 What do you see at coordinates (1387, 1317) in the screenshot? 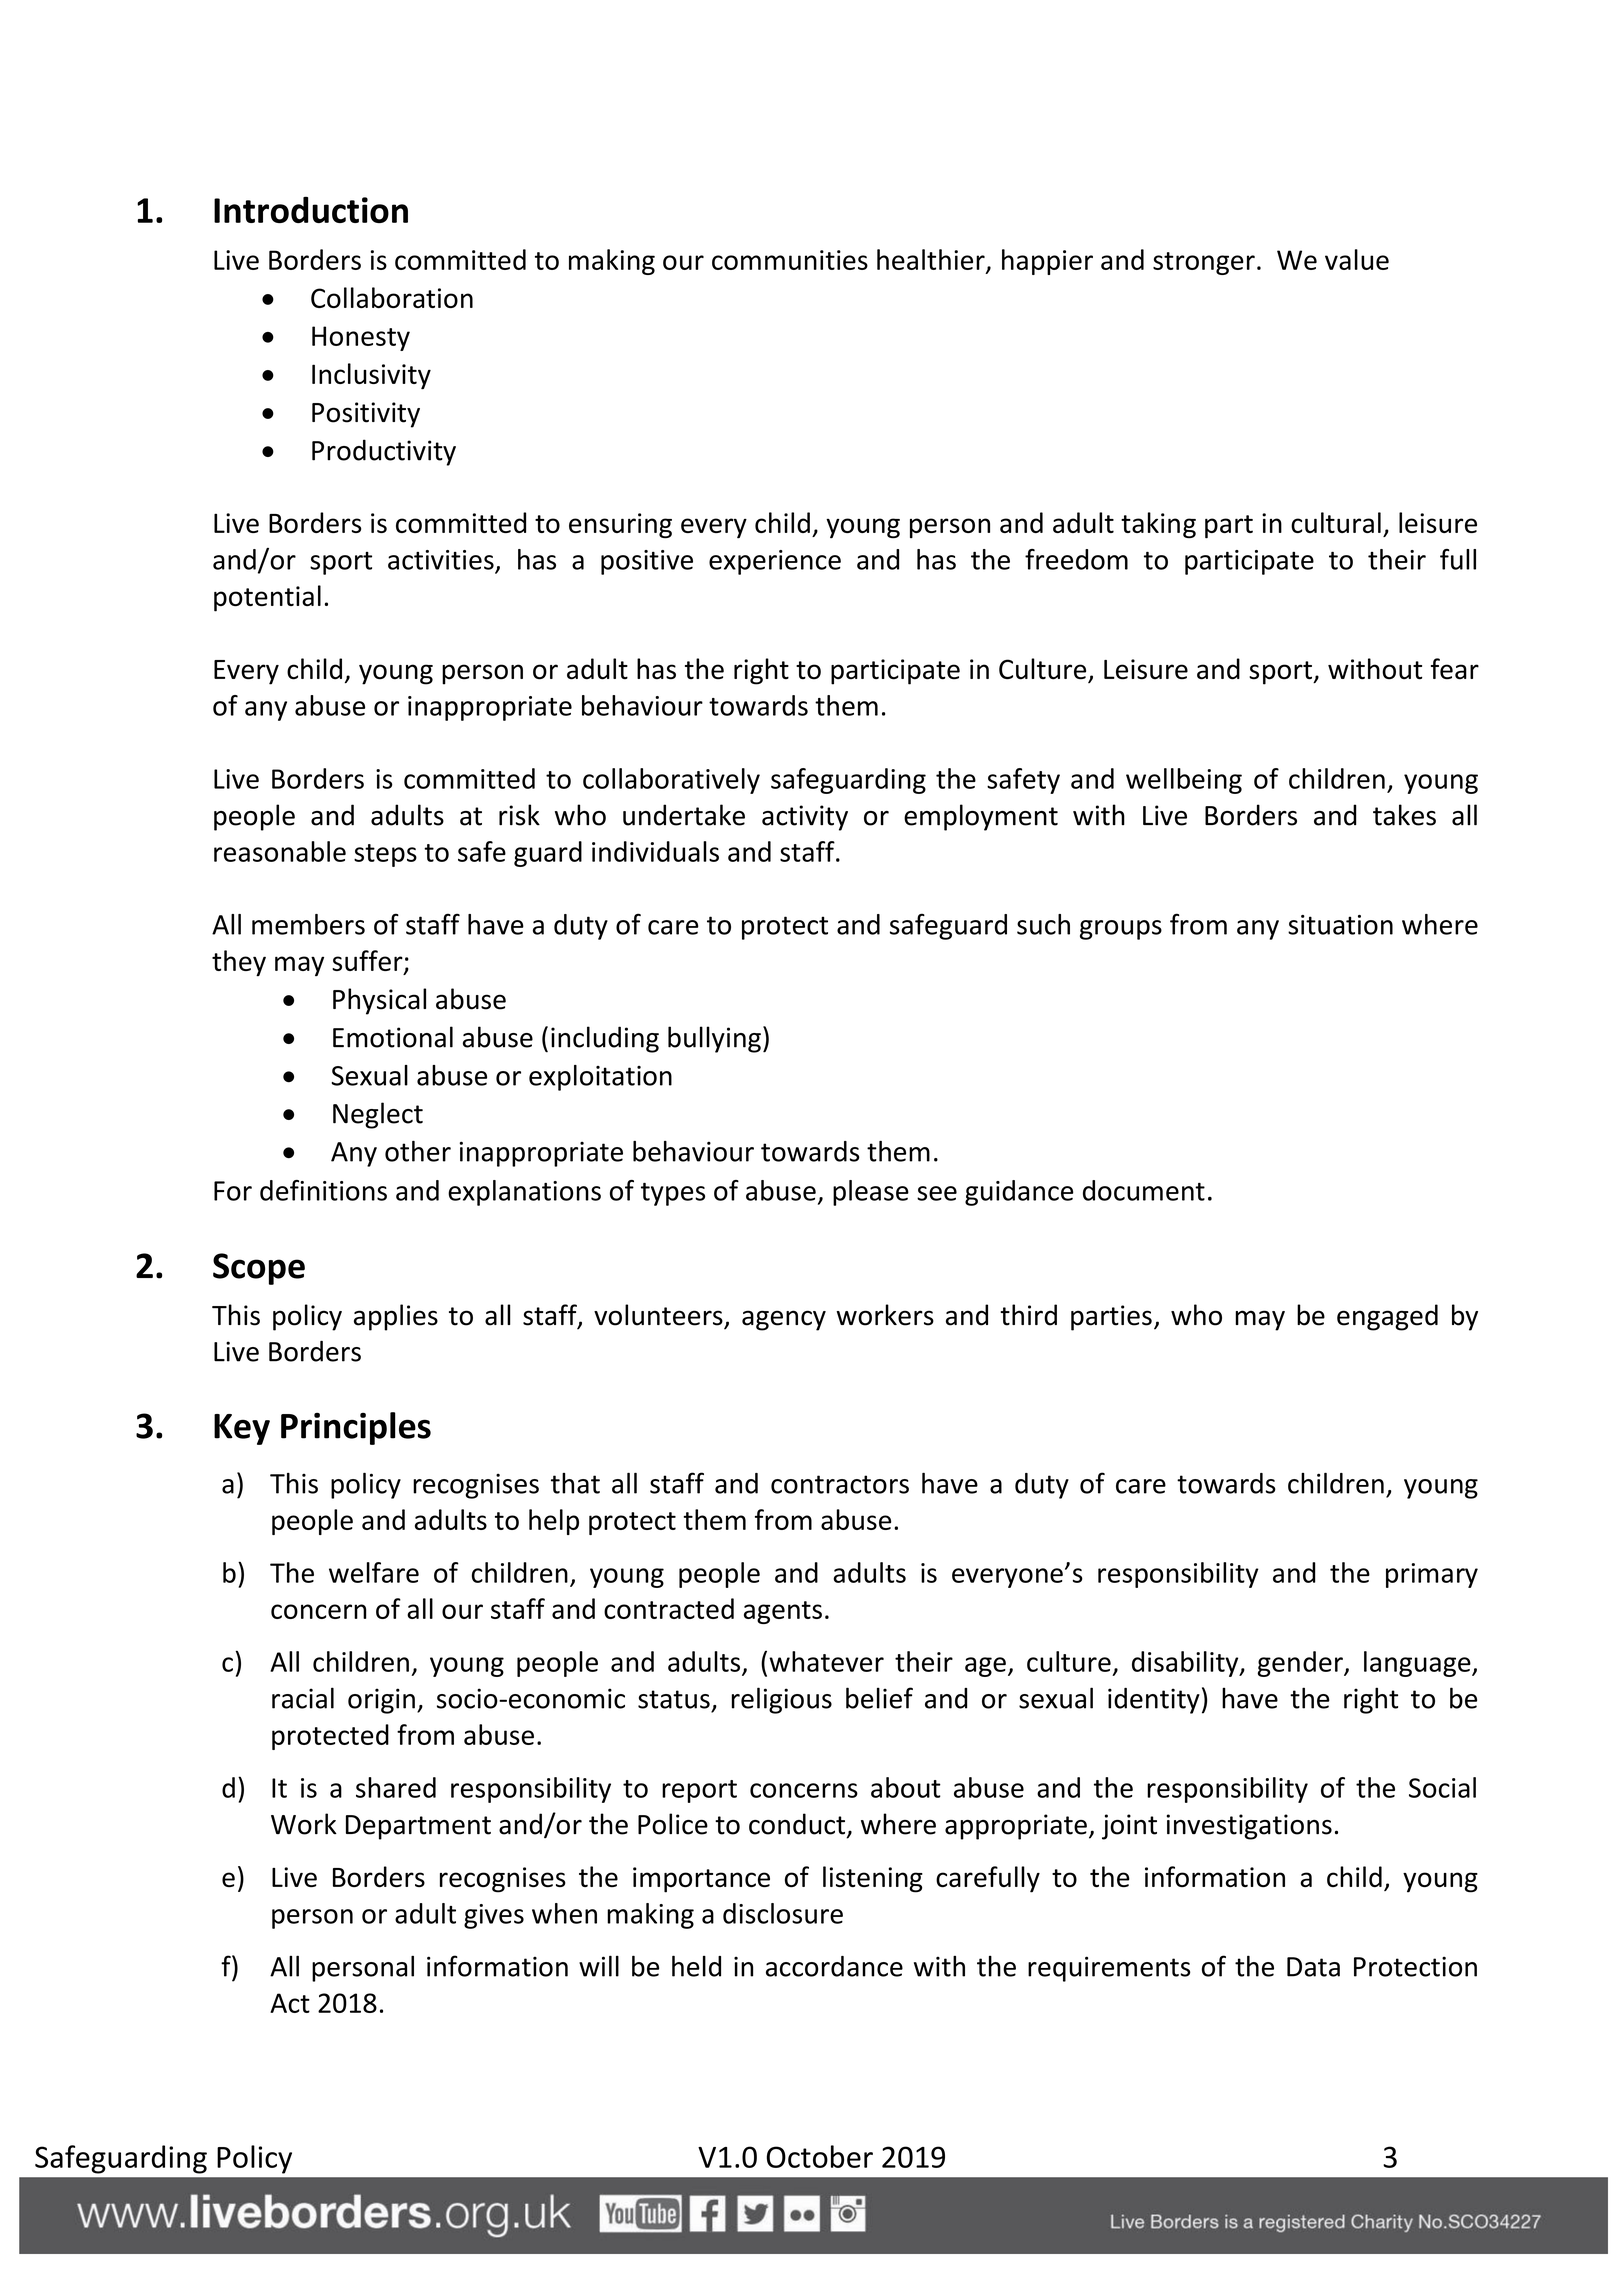
I see `engaged` at bounding box center [1387, 1317].
